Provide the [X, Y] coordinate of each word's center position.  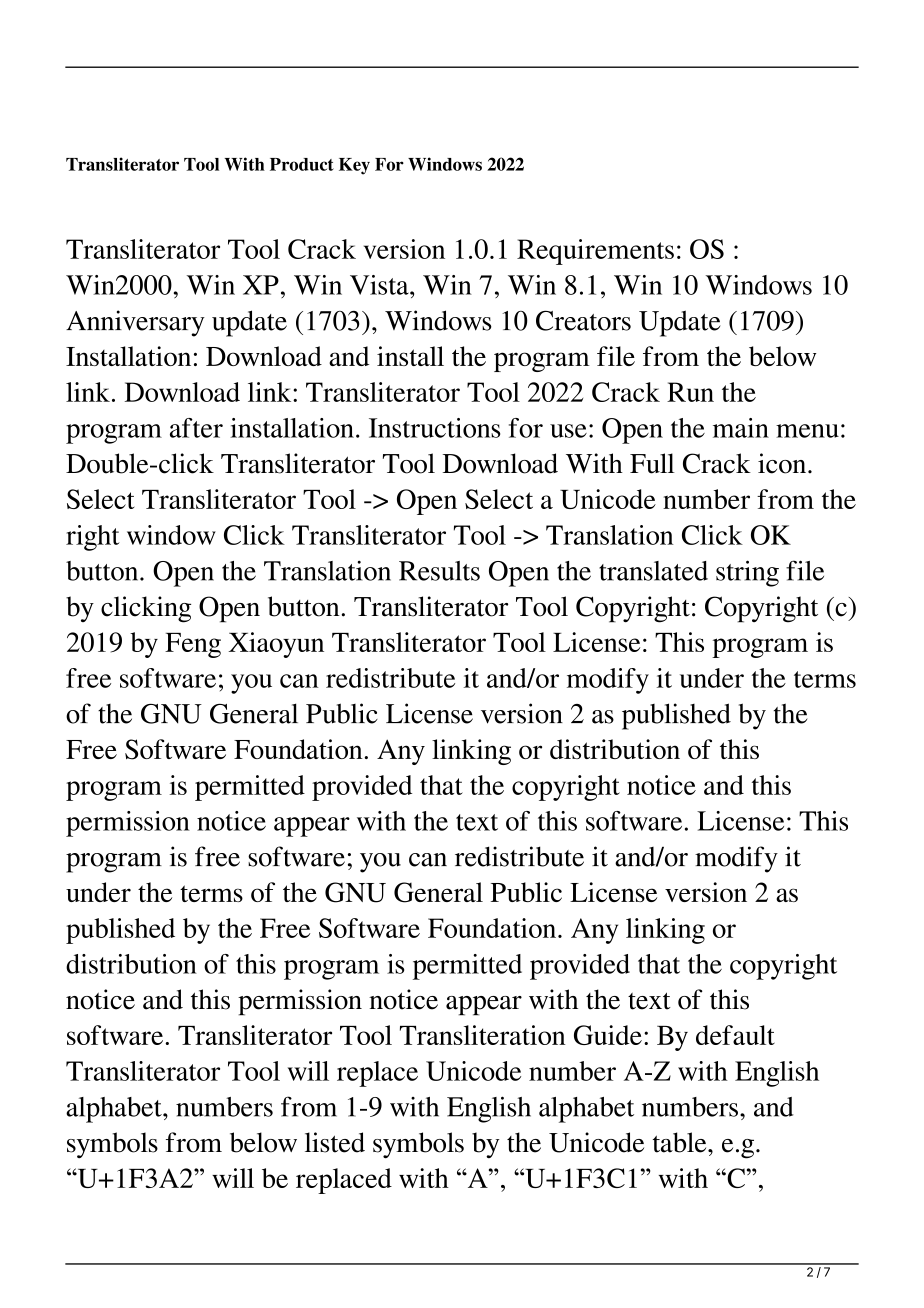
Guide [608, 1035]
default [735, 1035]
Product [302, 164]
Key [354, 166]
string [747, 573]
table [681, 1142]
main [741, 428]
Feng [193, 645]
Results [439, 571]
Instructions [434, 428]
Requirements [595, 252]
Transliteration [483, 1035]
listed [335, 1142]
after [196, 428]
